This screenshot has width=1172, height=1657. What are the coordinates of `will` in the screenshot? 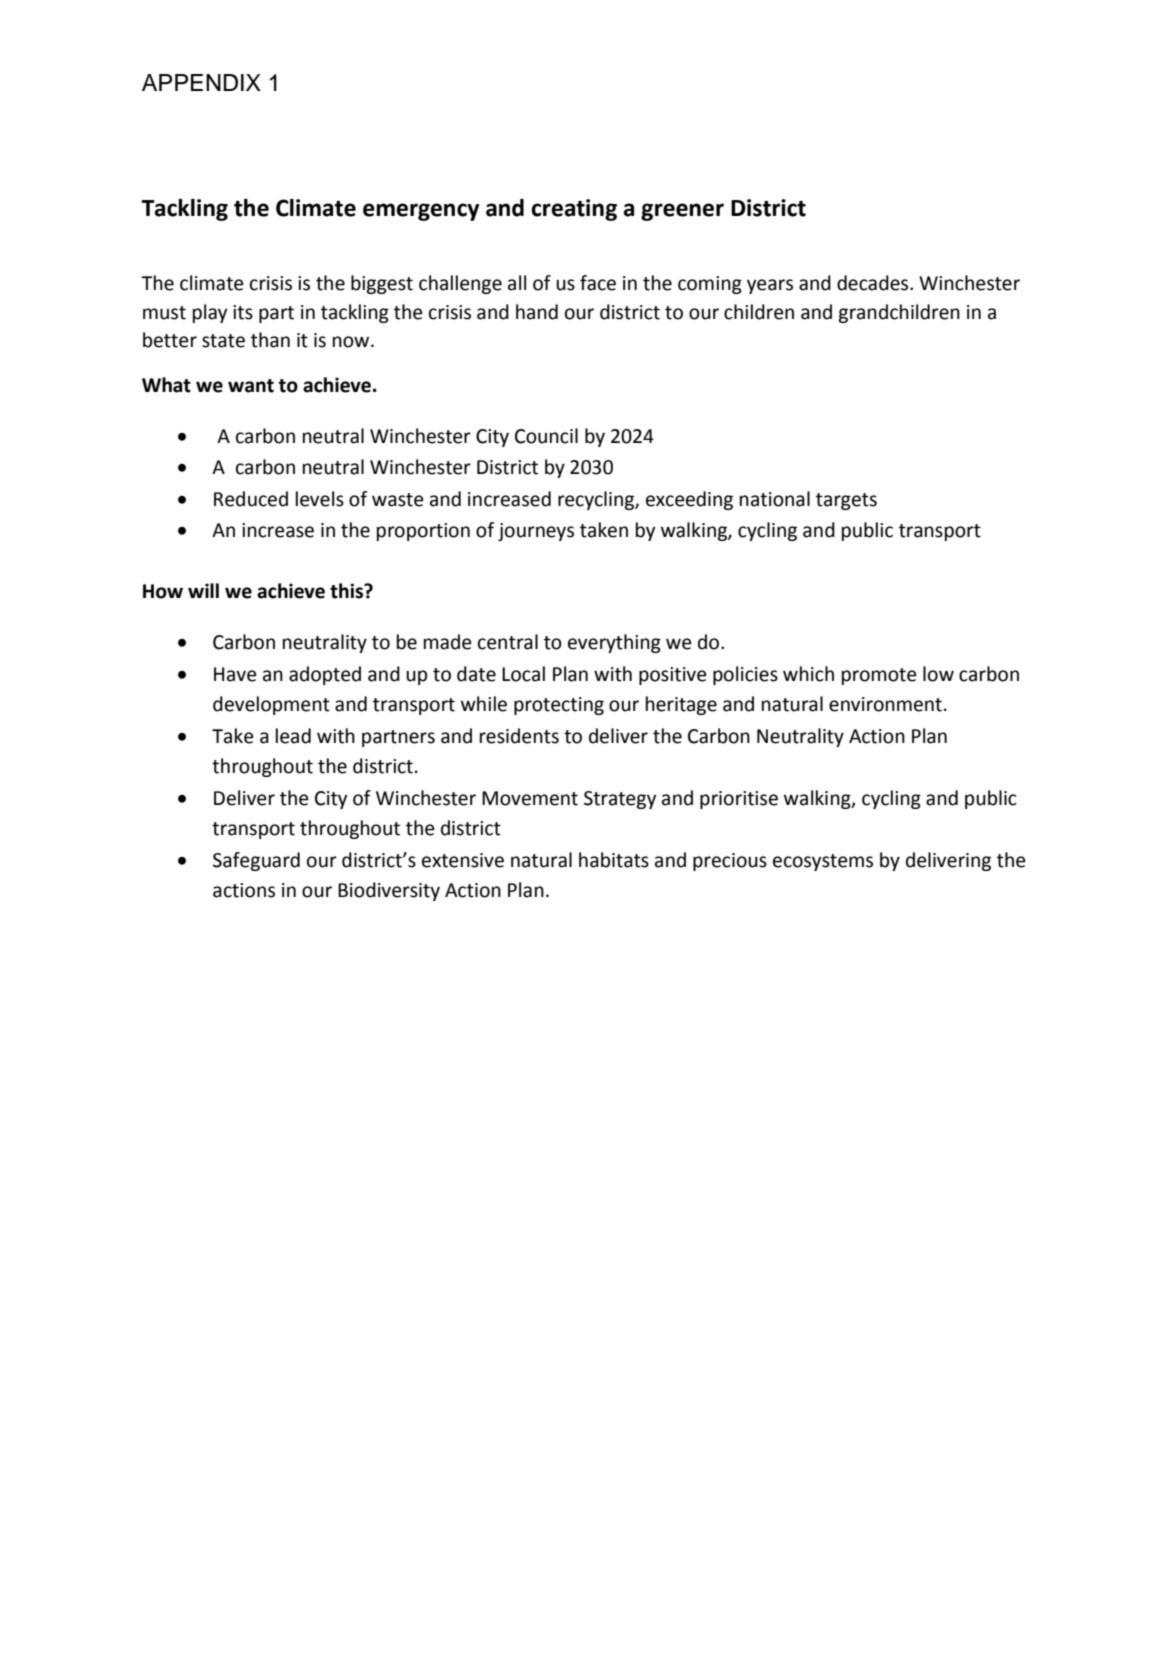 It's located at (203, 590).
